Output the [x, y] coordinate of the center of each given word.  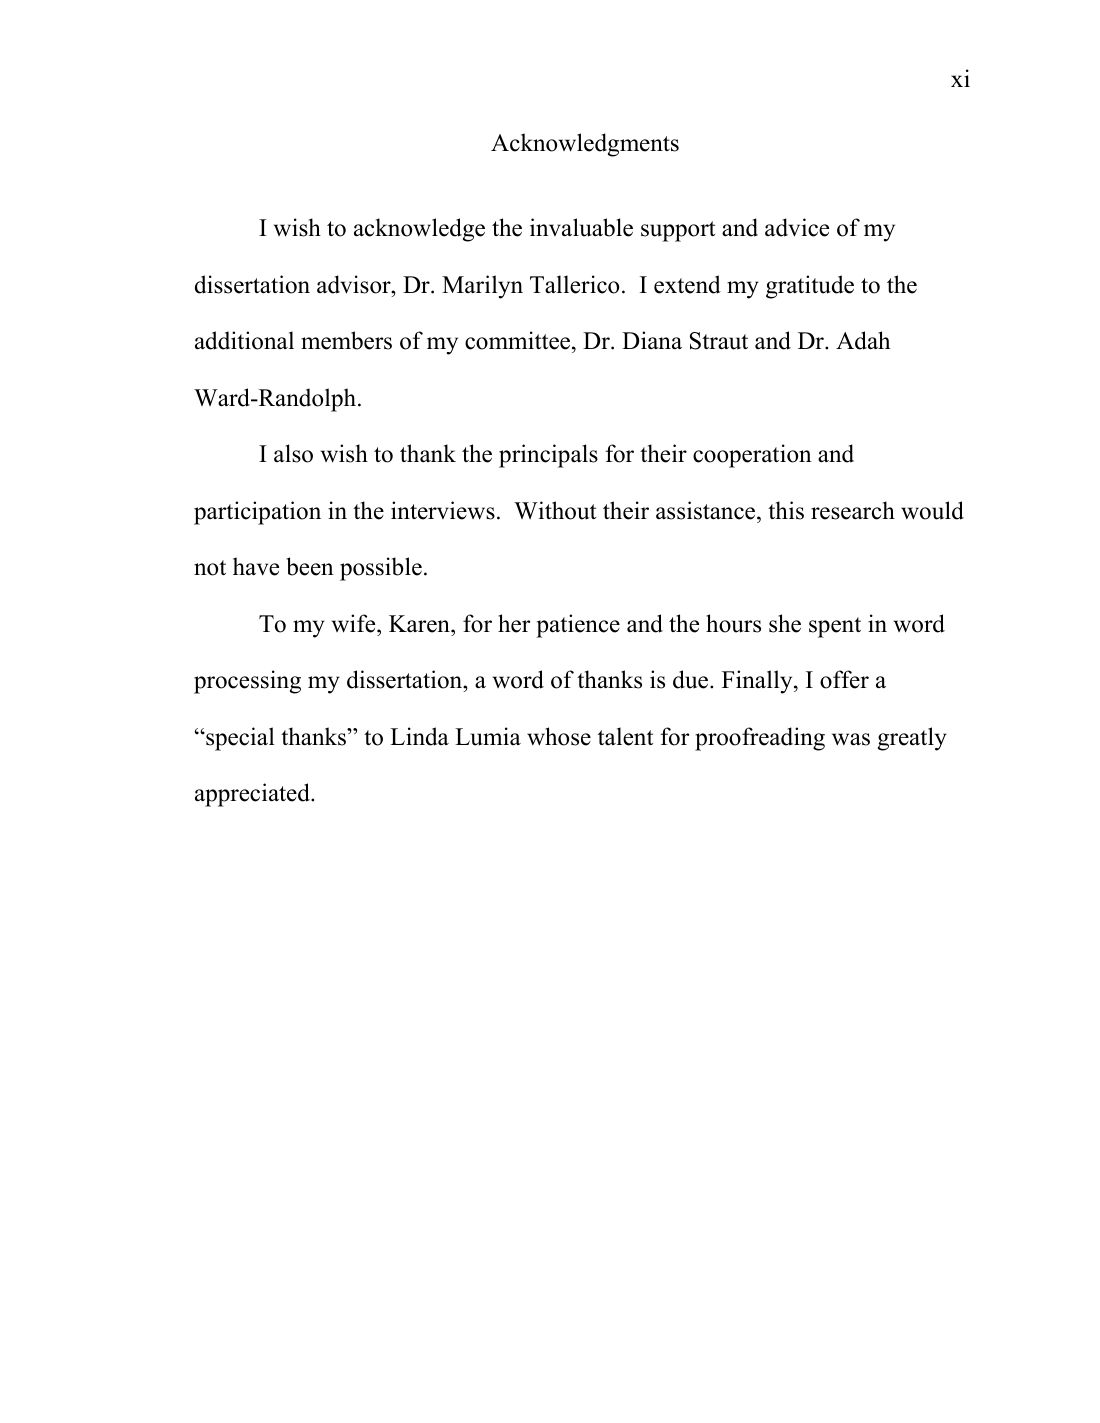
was [851, 739]
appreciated [253, 795]
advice [797, 227]
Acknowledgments [585, 145]
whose [559, 736]
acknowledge [419, 230]
